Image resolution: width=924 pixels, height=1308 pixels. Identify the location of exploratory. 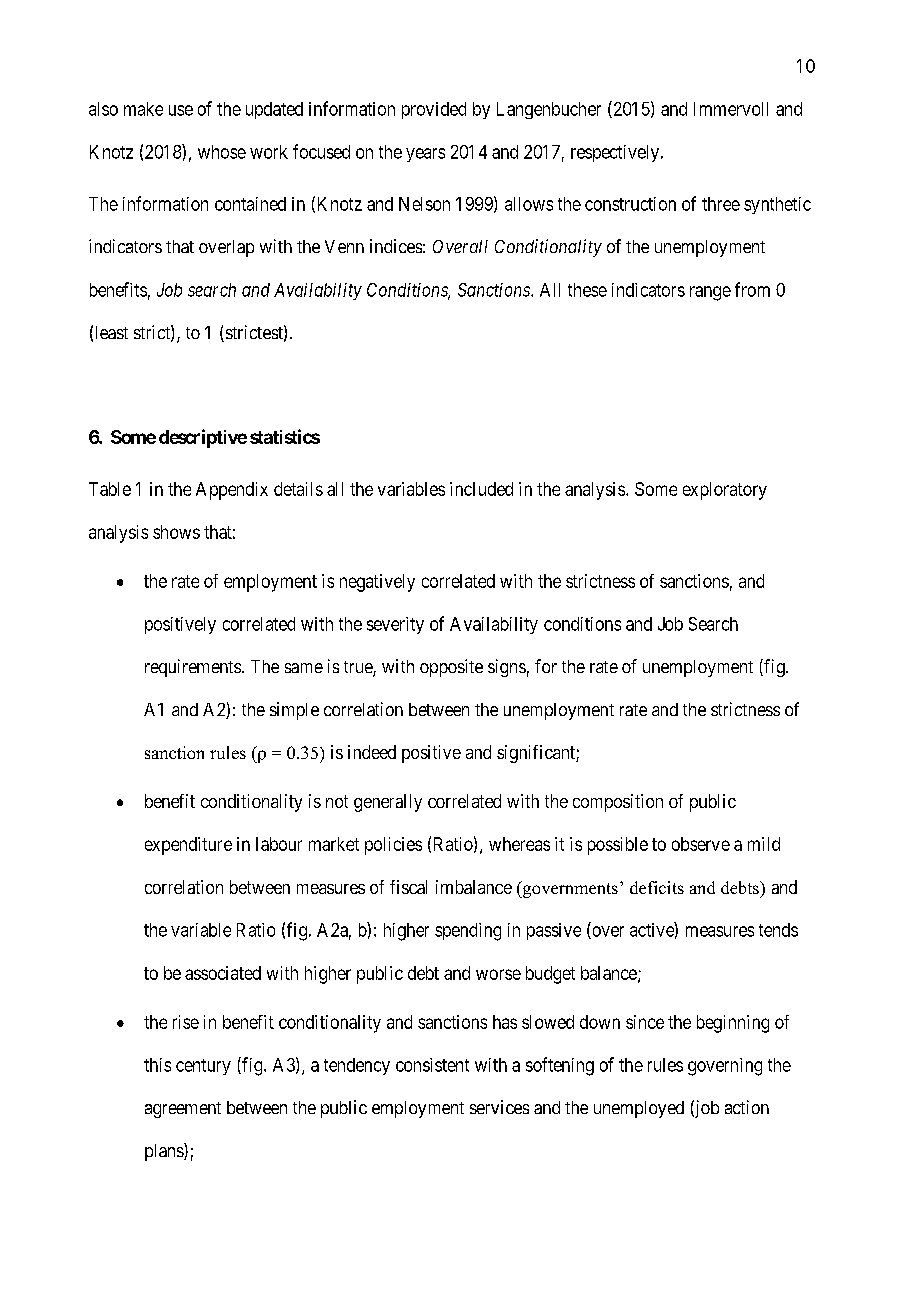
(725, 491).
